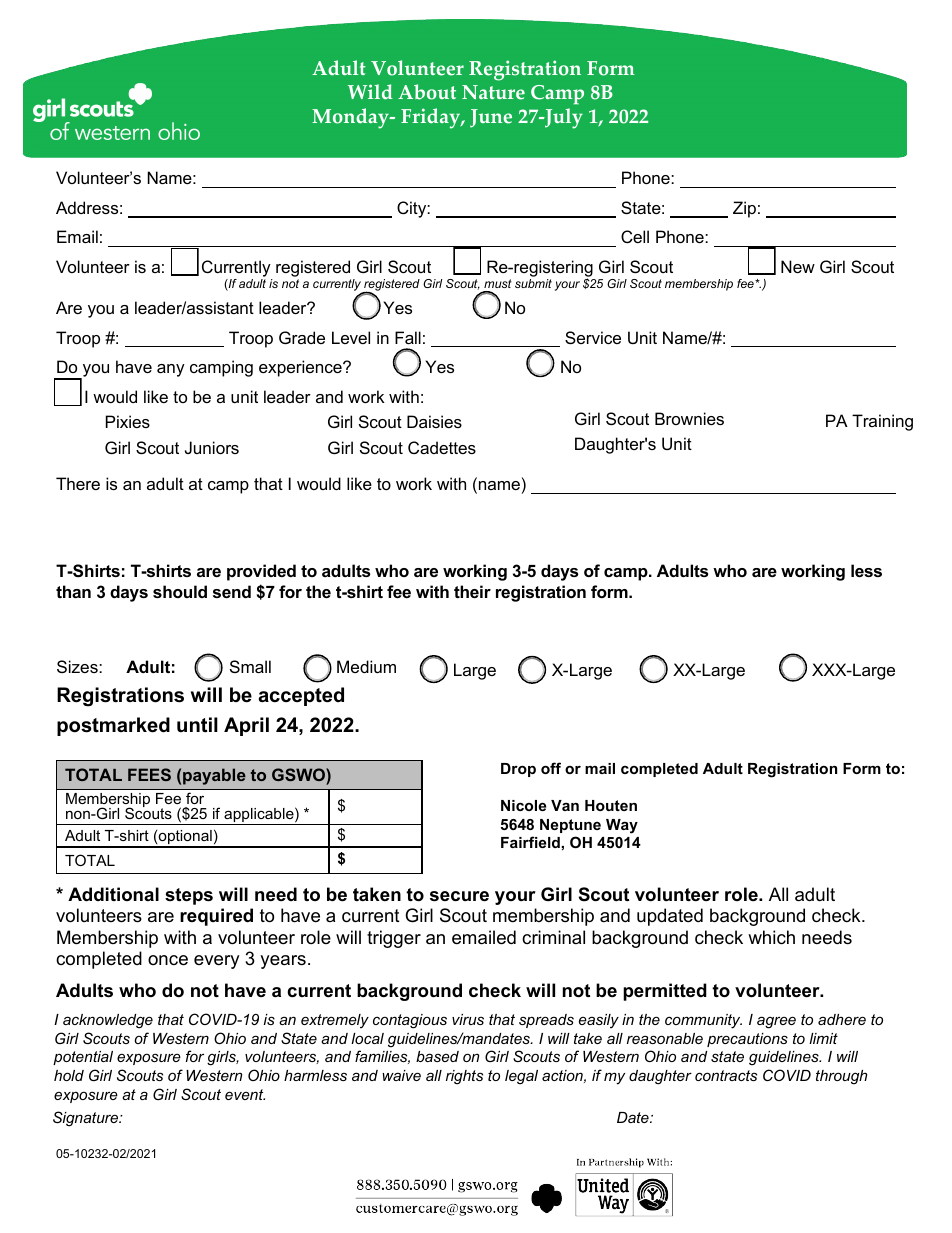  I want to click on Fall, so click(408, 337).
